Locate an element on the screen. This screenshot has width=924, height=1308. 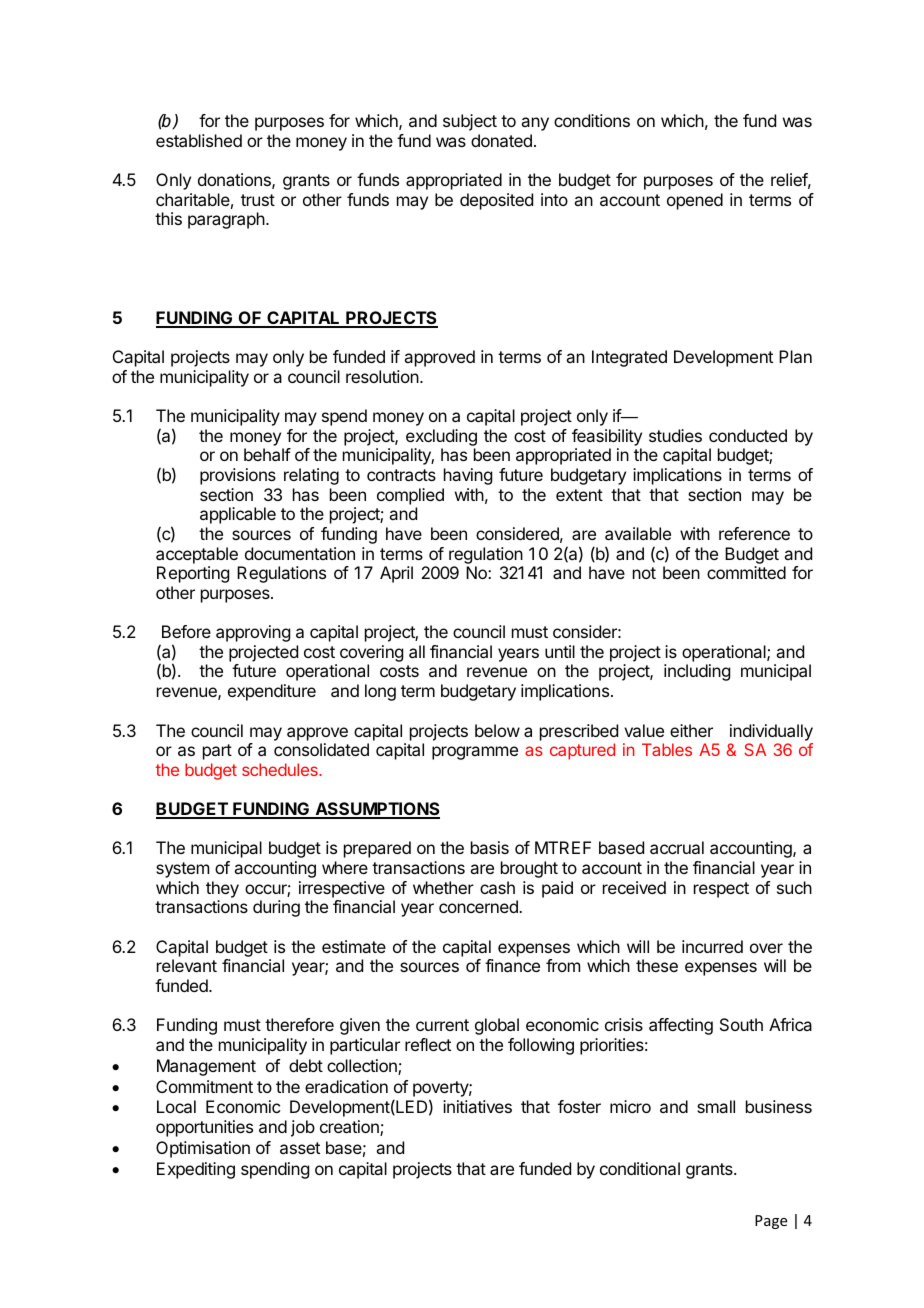
they is located at coordinates (222, 889).
